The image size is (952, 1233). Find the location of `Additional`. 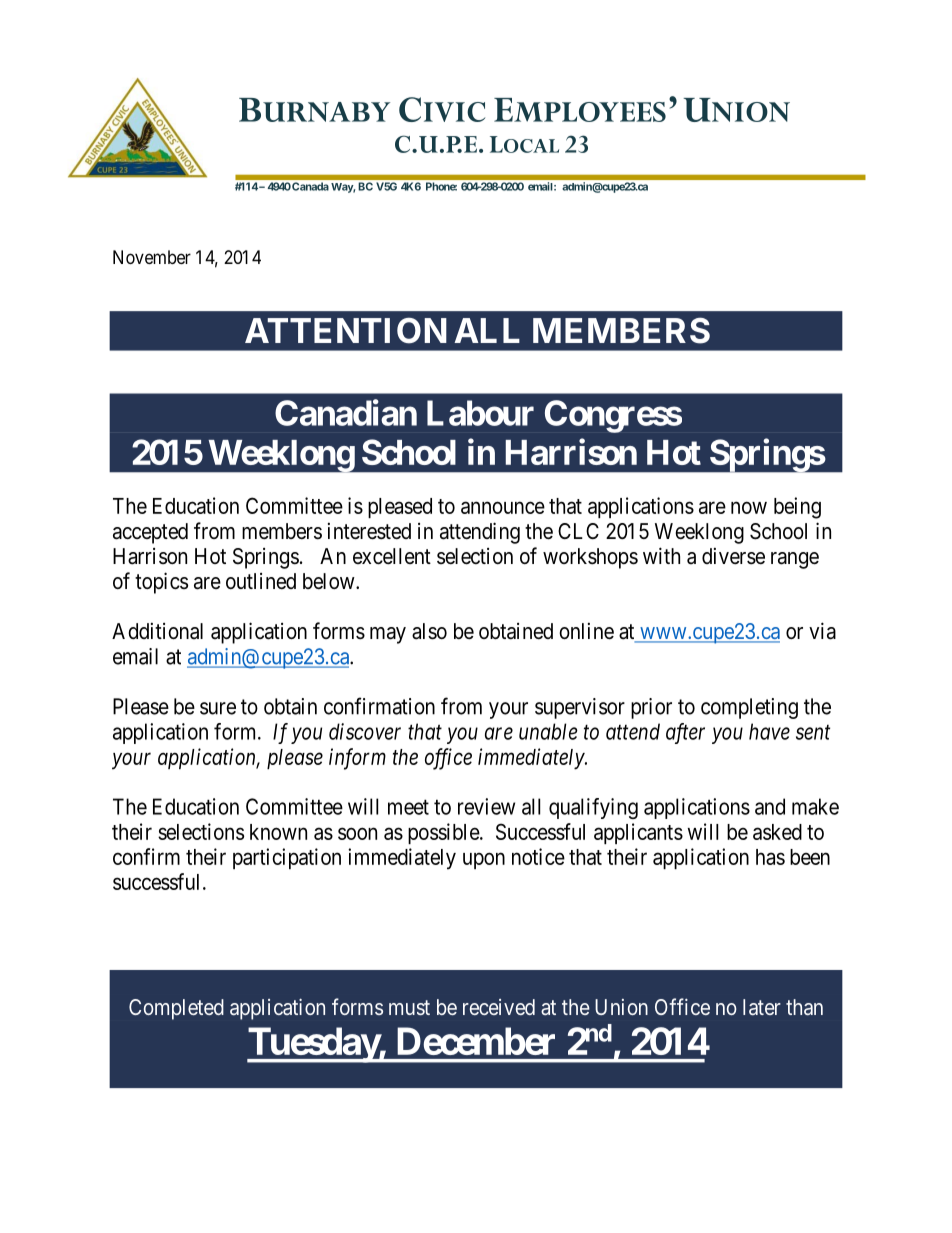

Additional is located at coordinates (157, 631).
